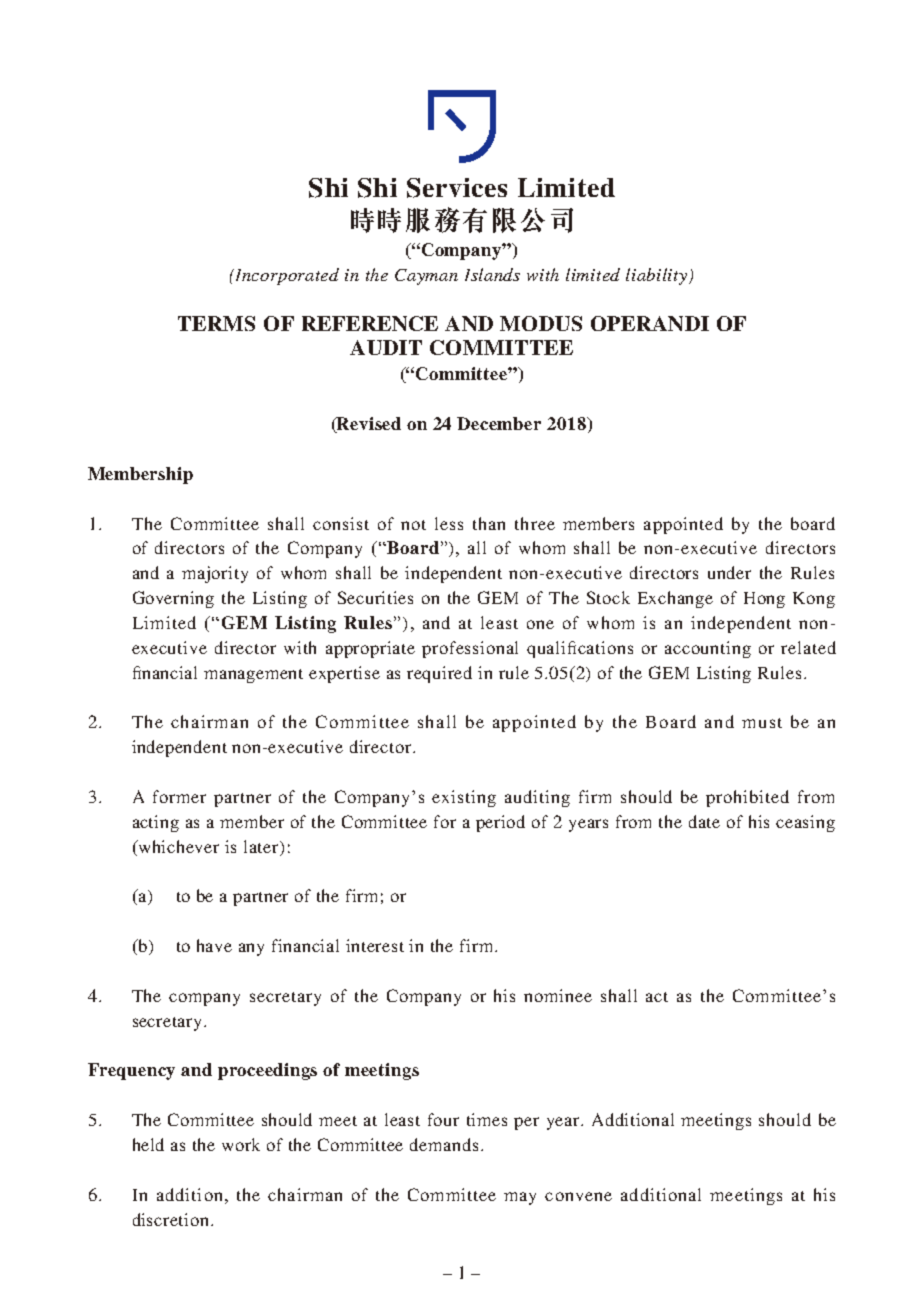 The image size is (924, 1308). Describe the element at coordinates (457, 188) in the image. I see `Services` at that location.
